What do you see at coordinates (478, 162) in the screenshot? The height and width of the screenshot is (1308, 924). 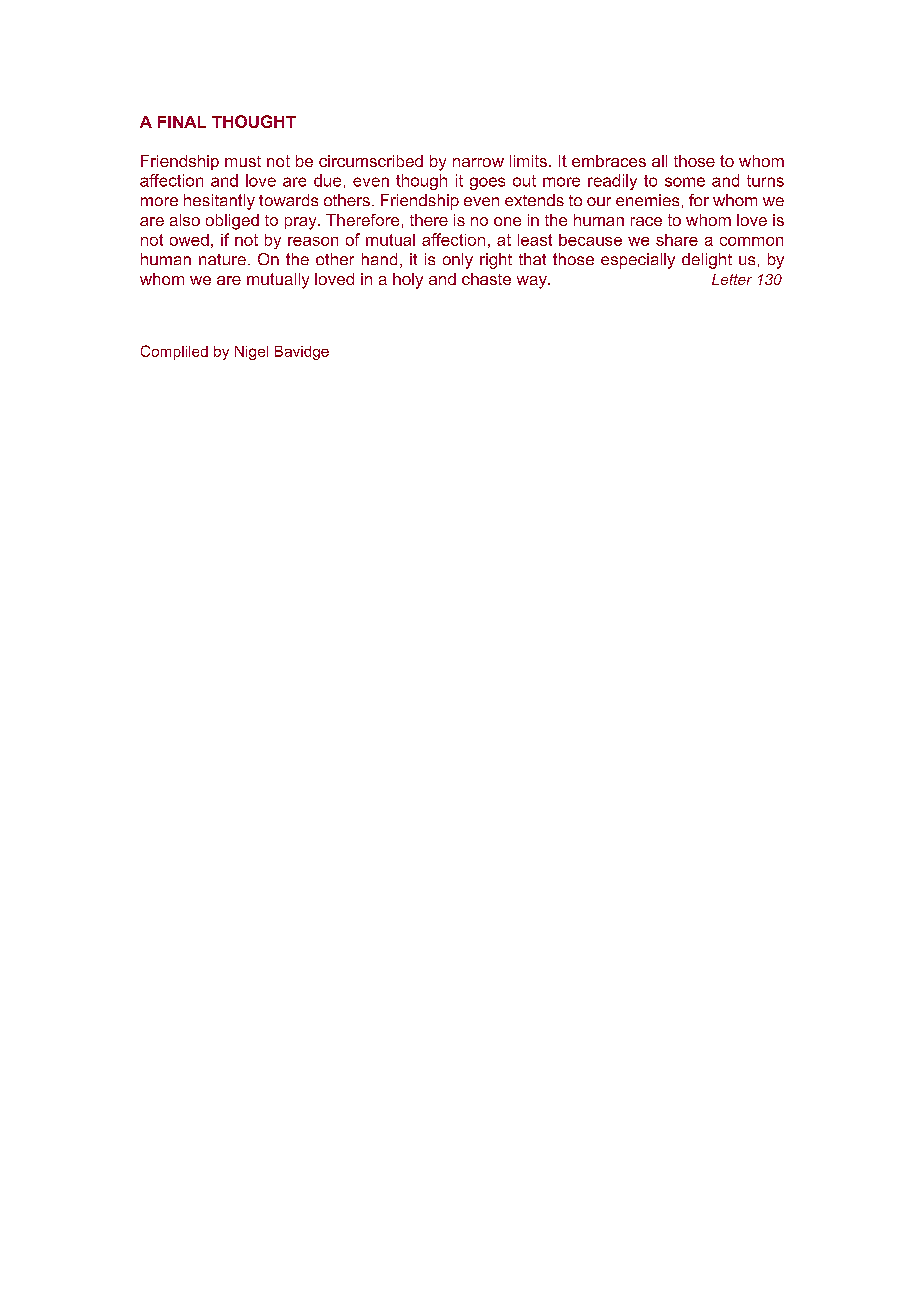 I see `narrow` at bounding box center [478, 162].
